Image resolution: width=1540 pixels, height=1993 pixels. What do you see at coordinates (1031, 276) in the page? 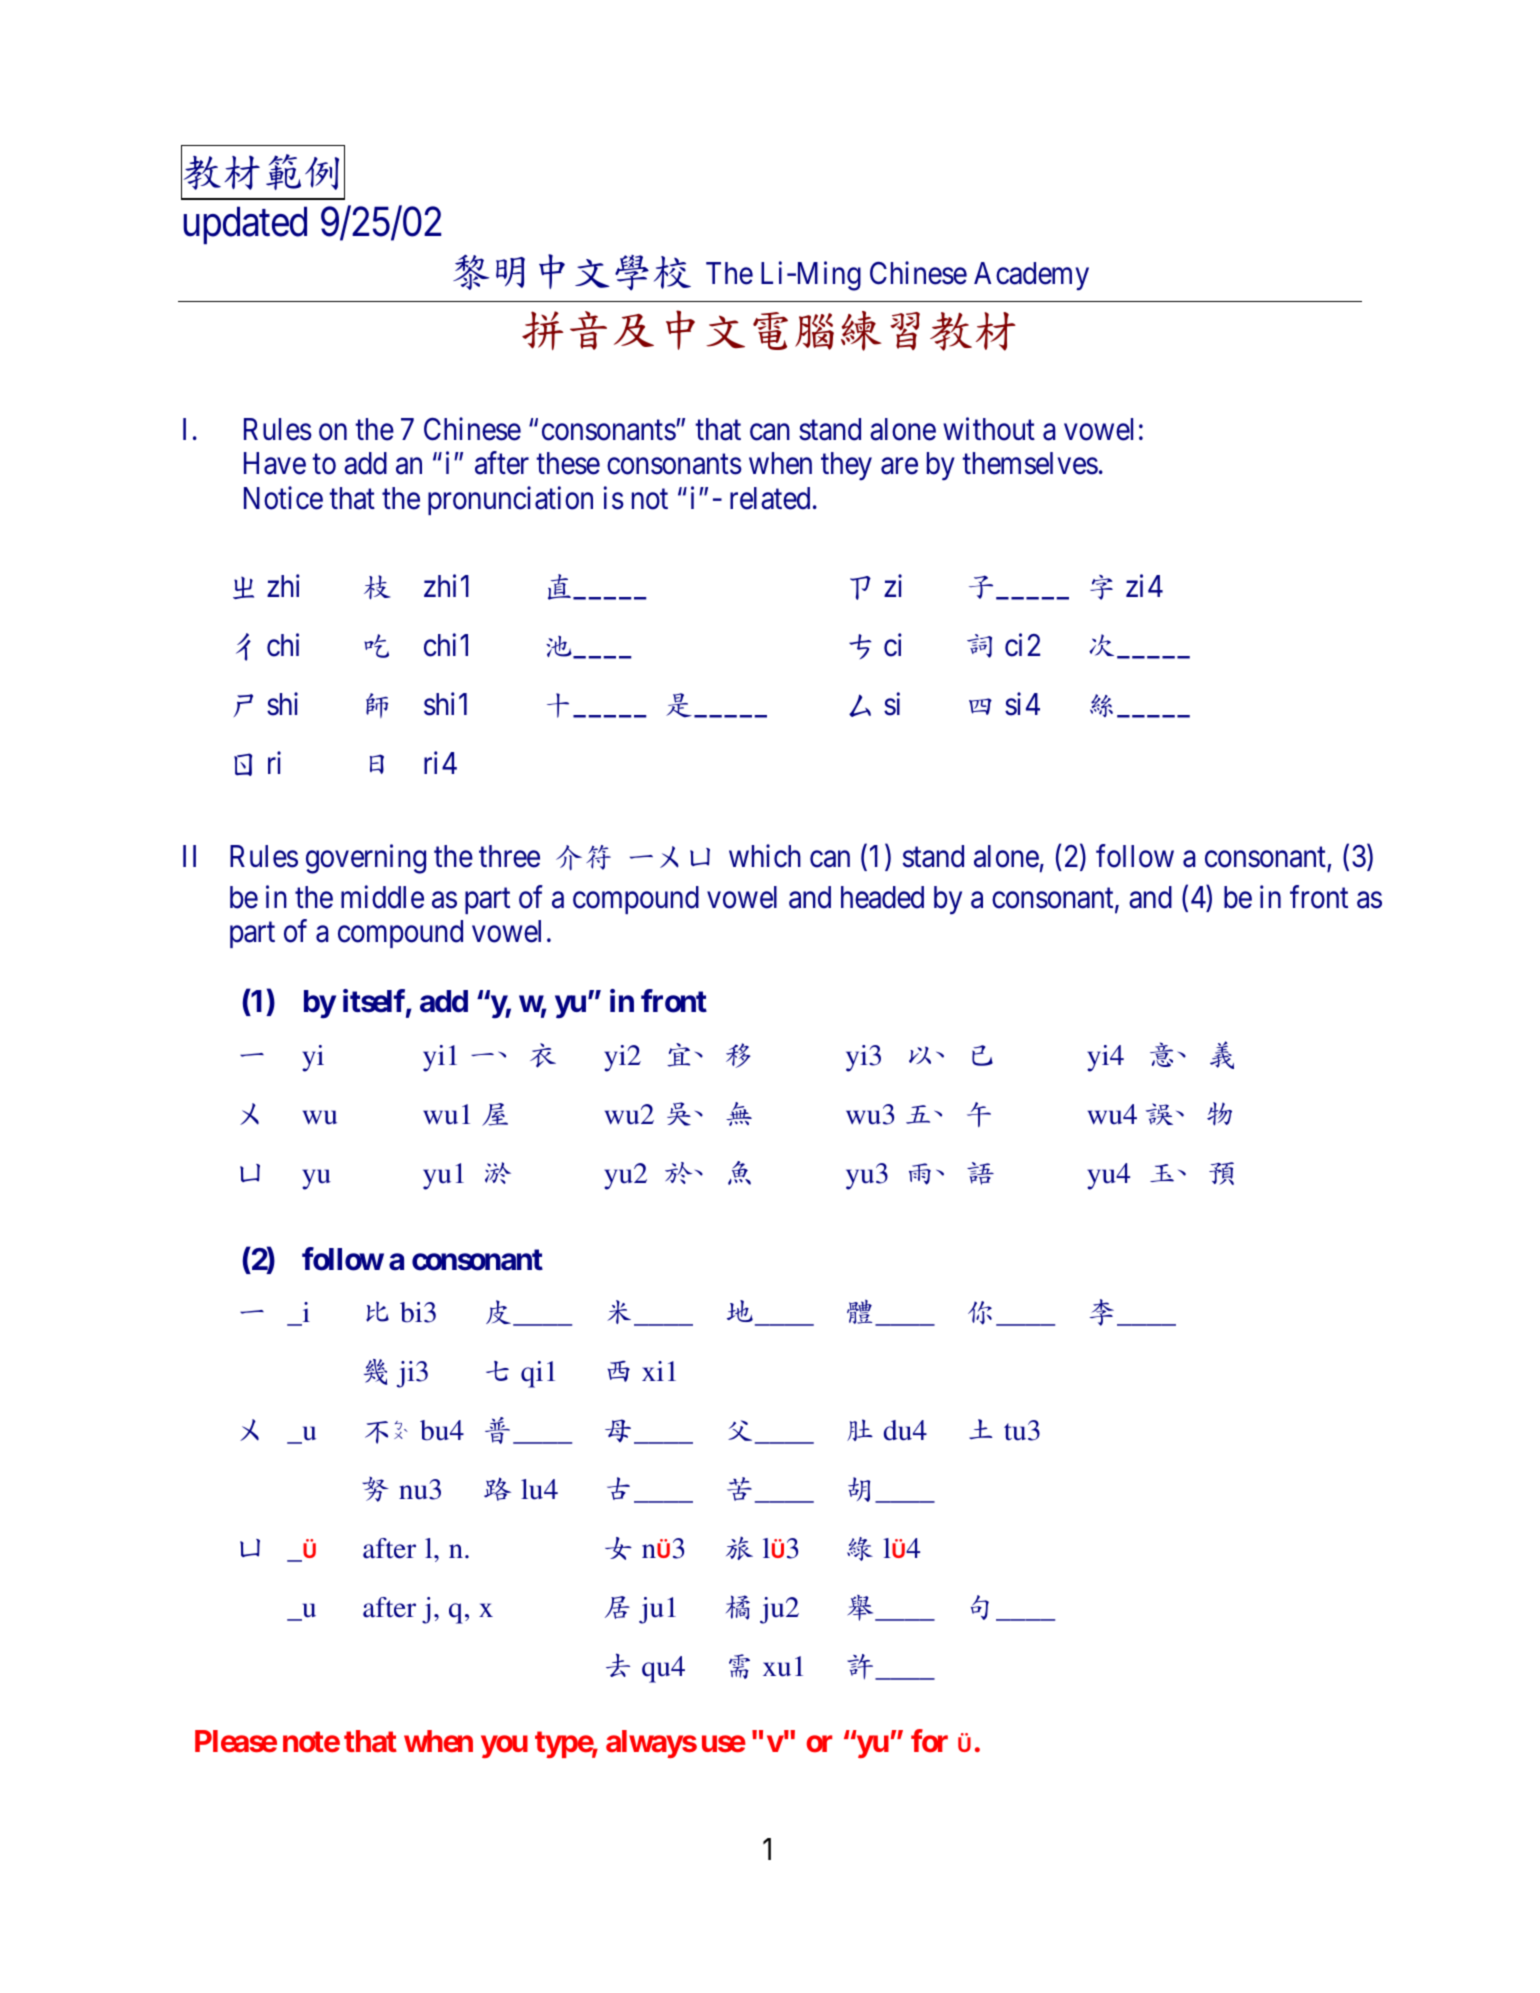
I see `Academy` at bounding box center [1031, 276].
